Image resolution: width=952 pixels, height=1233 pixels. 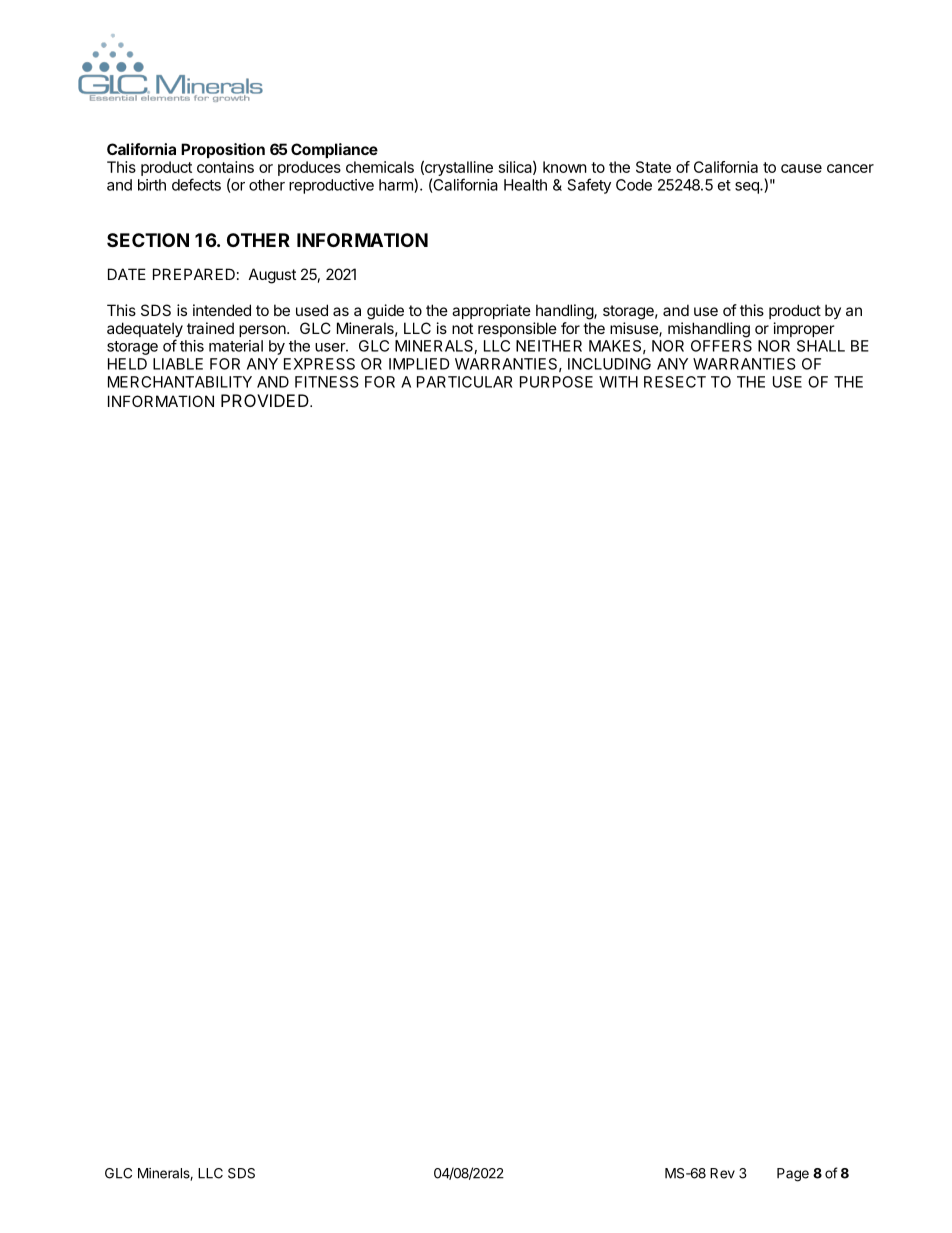 I want to click on Rev, so click(x=722, y=1173).
